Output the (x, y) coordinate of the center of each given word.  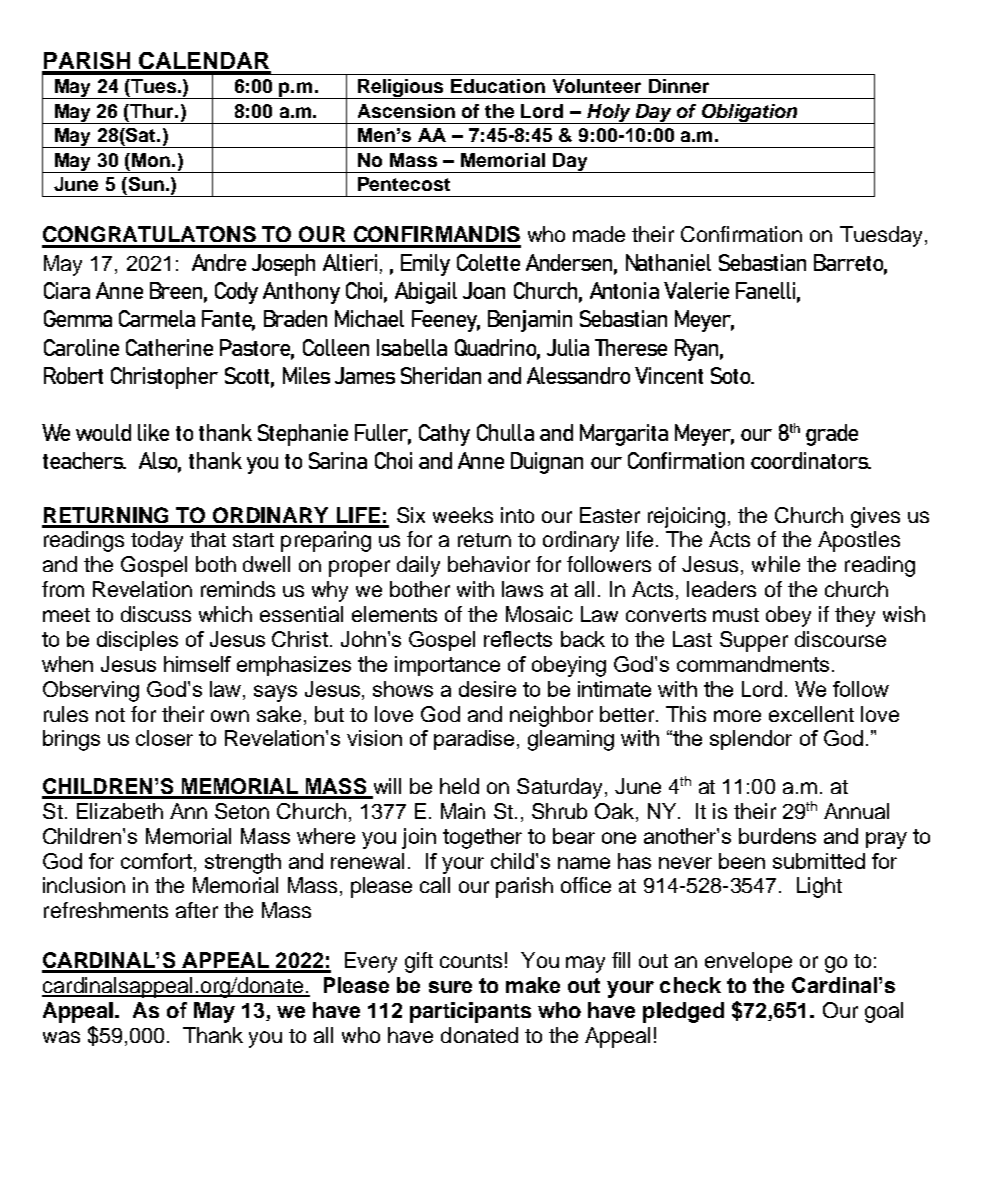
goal (884, 1012)
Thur (153, 111)
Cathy (444, 435)
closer (164, 738)
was (61, 1037)
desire (487, 689)
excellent (811, 714)
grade (832, 435)
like (153, 432)
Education (498, 86)
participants (470, 1012)
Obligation (750, 114)
